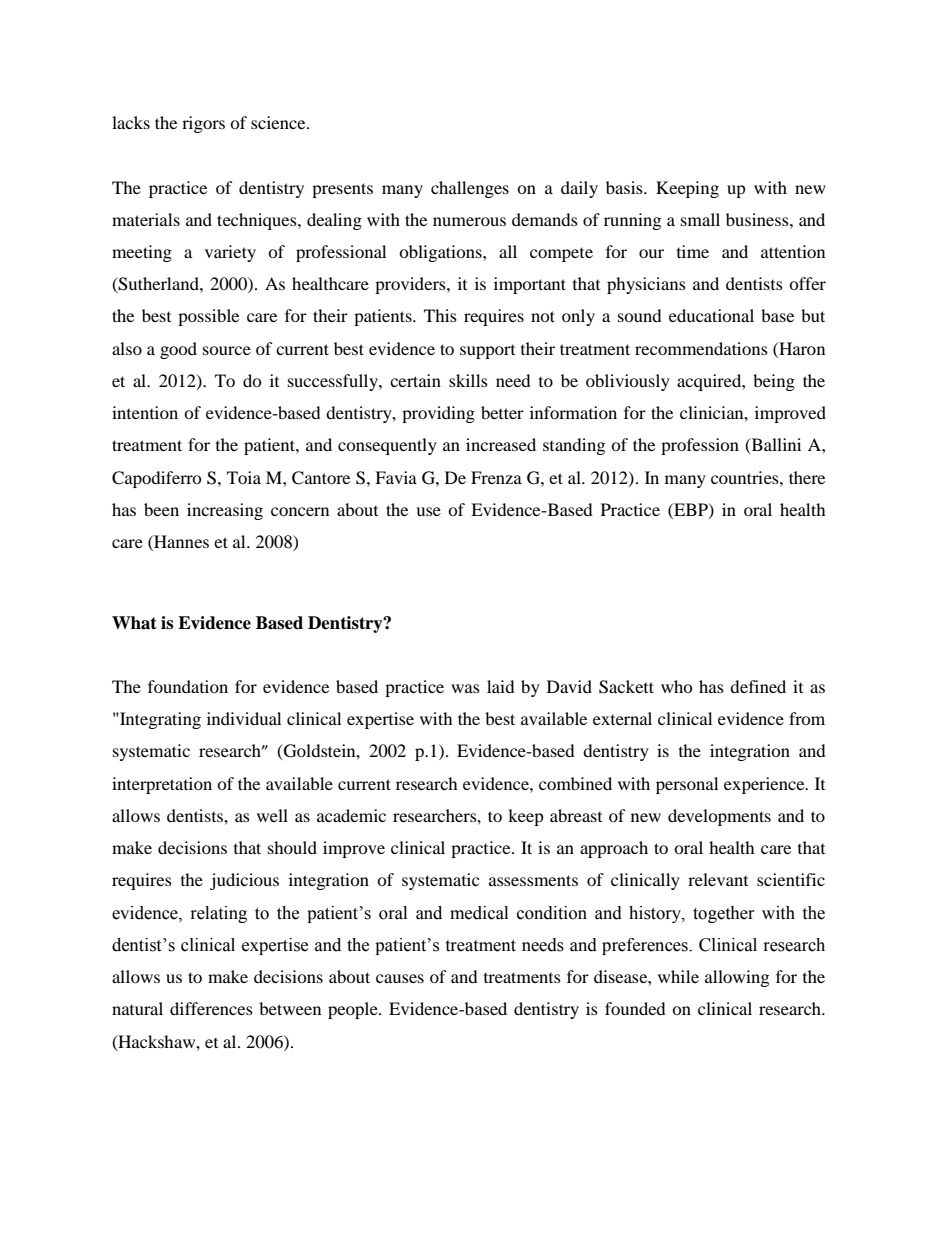  I want to click on was, so click(465, 688).
